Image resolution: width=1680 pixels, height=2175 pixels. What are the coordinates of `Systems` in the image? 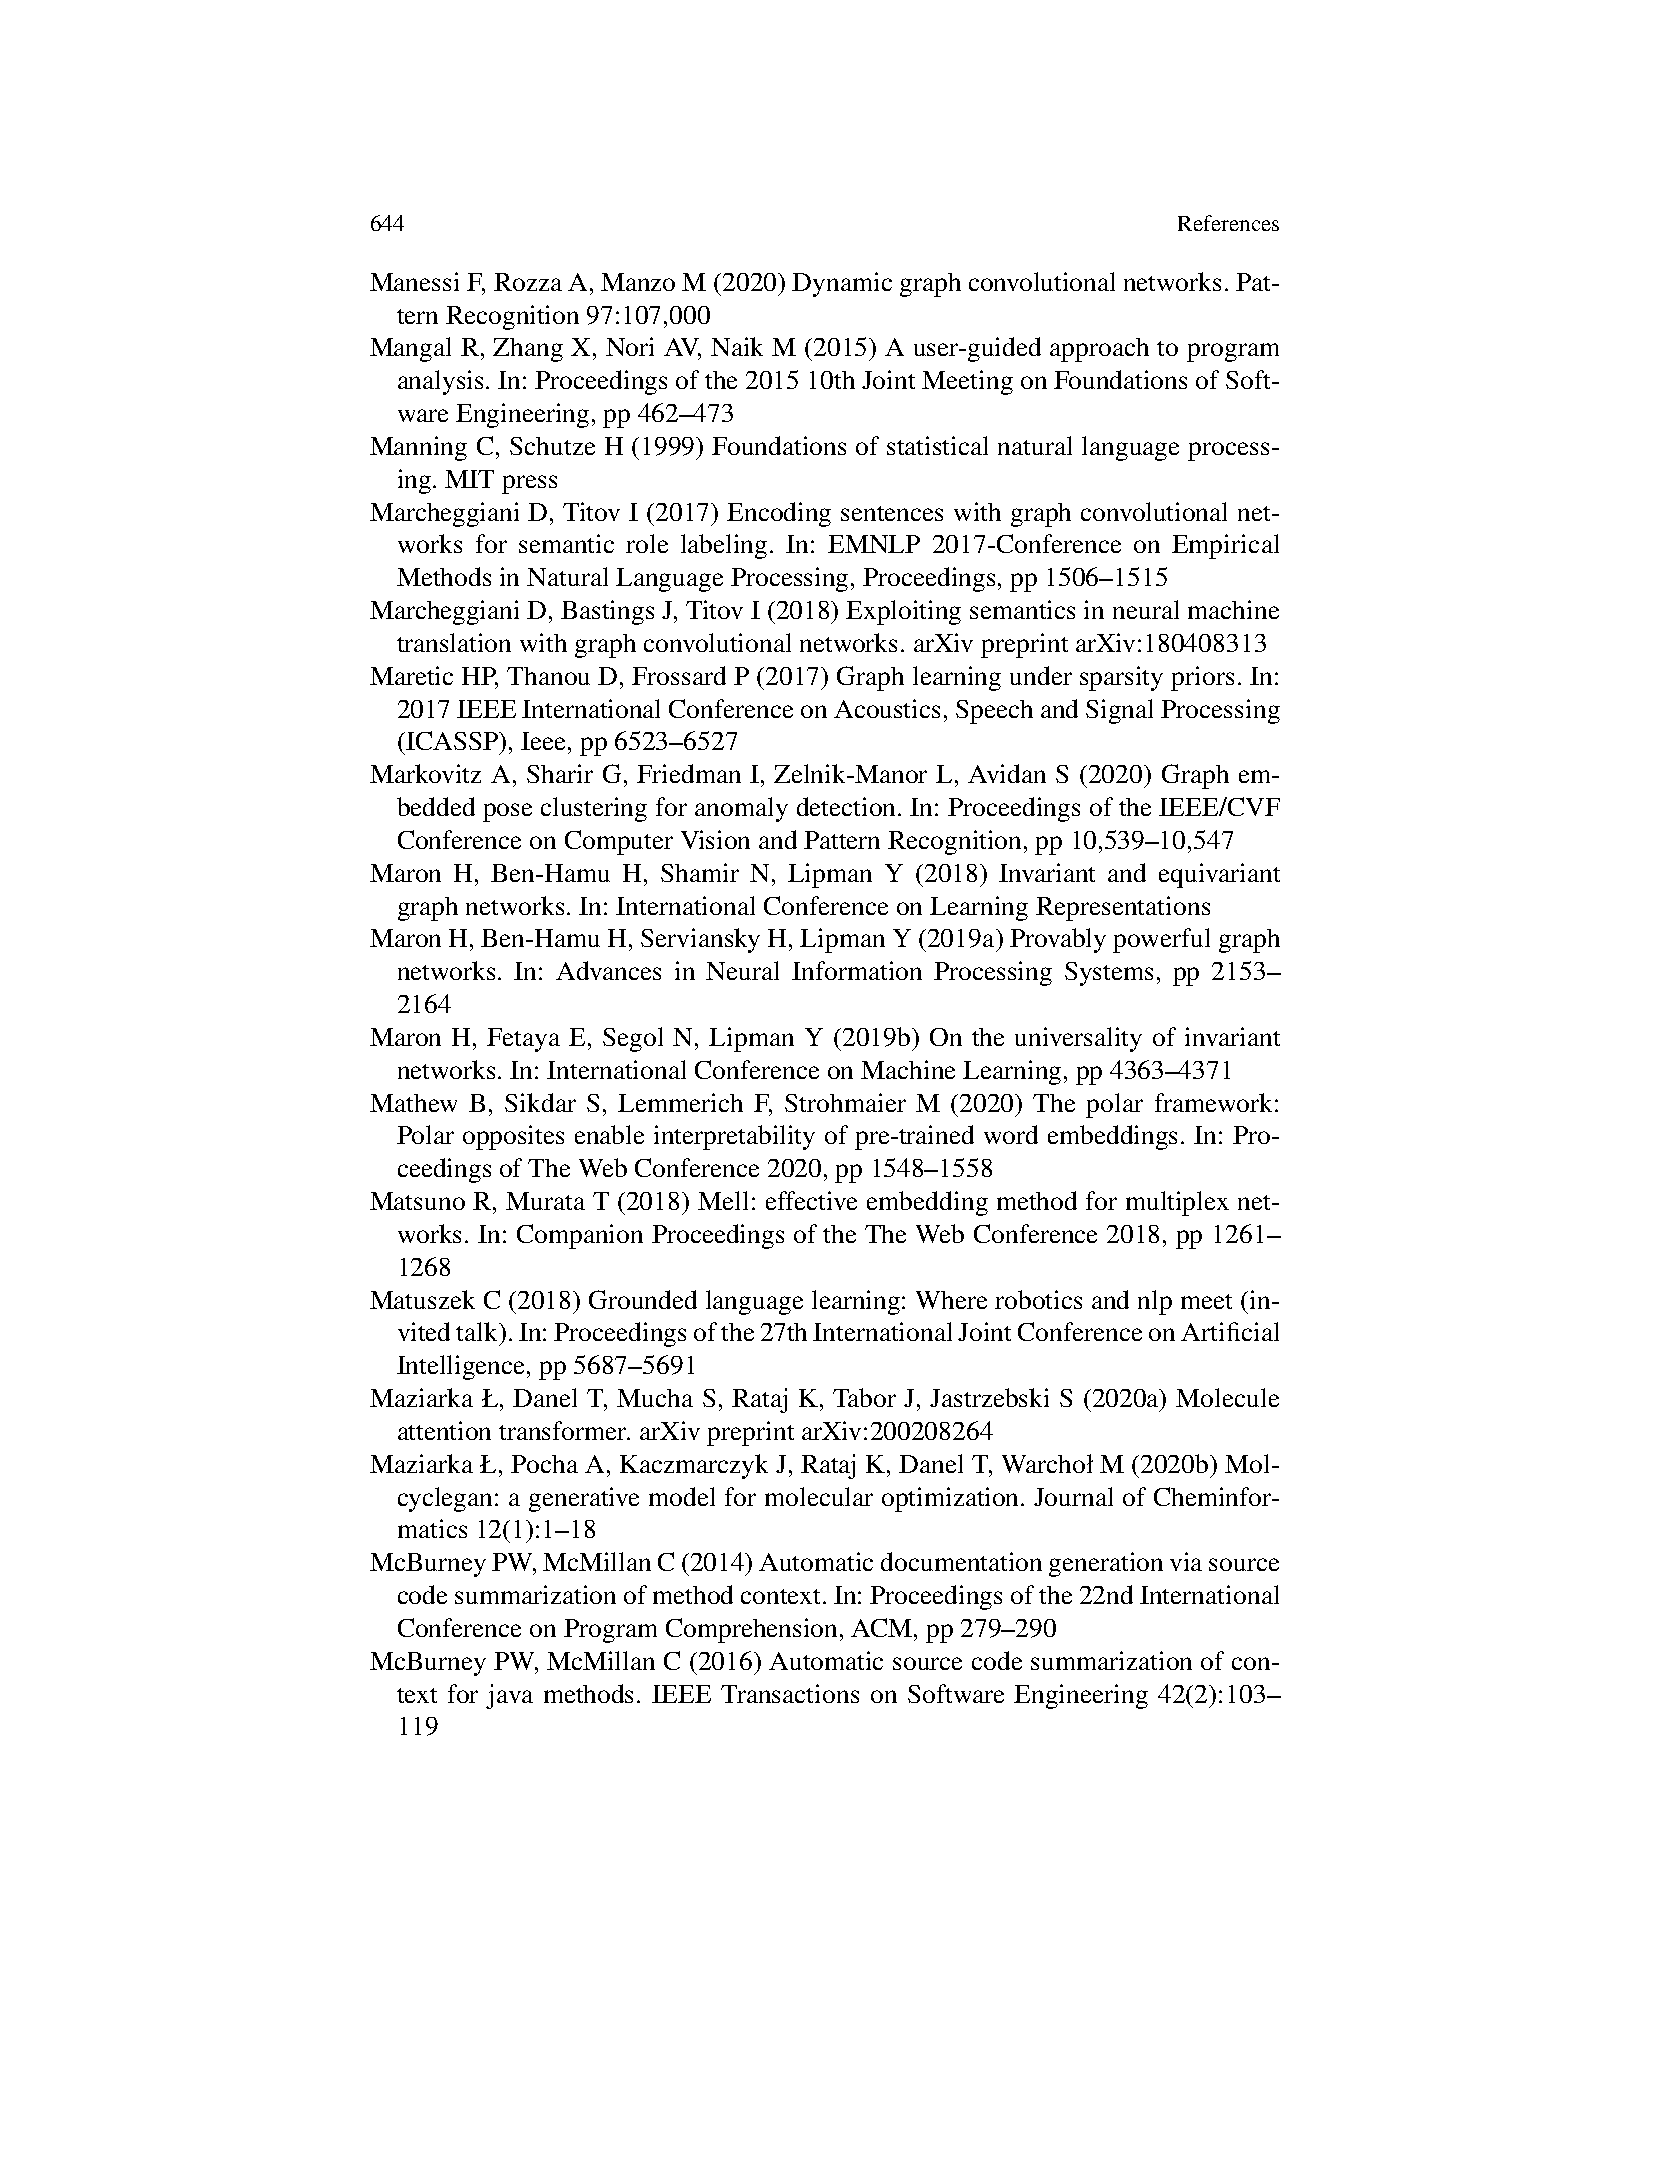 It's located at (1109, 974).
